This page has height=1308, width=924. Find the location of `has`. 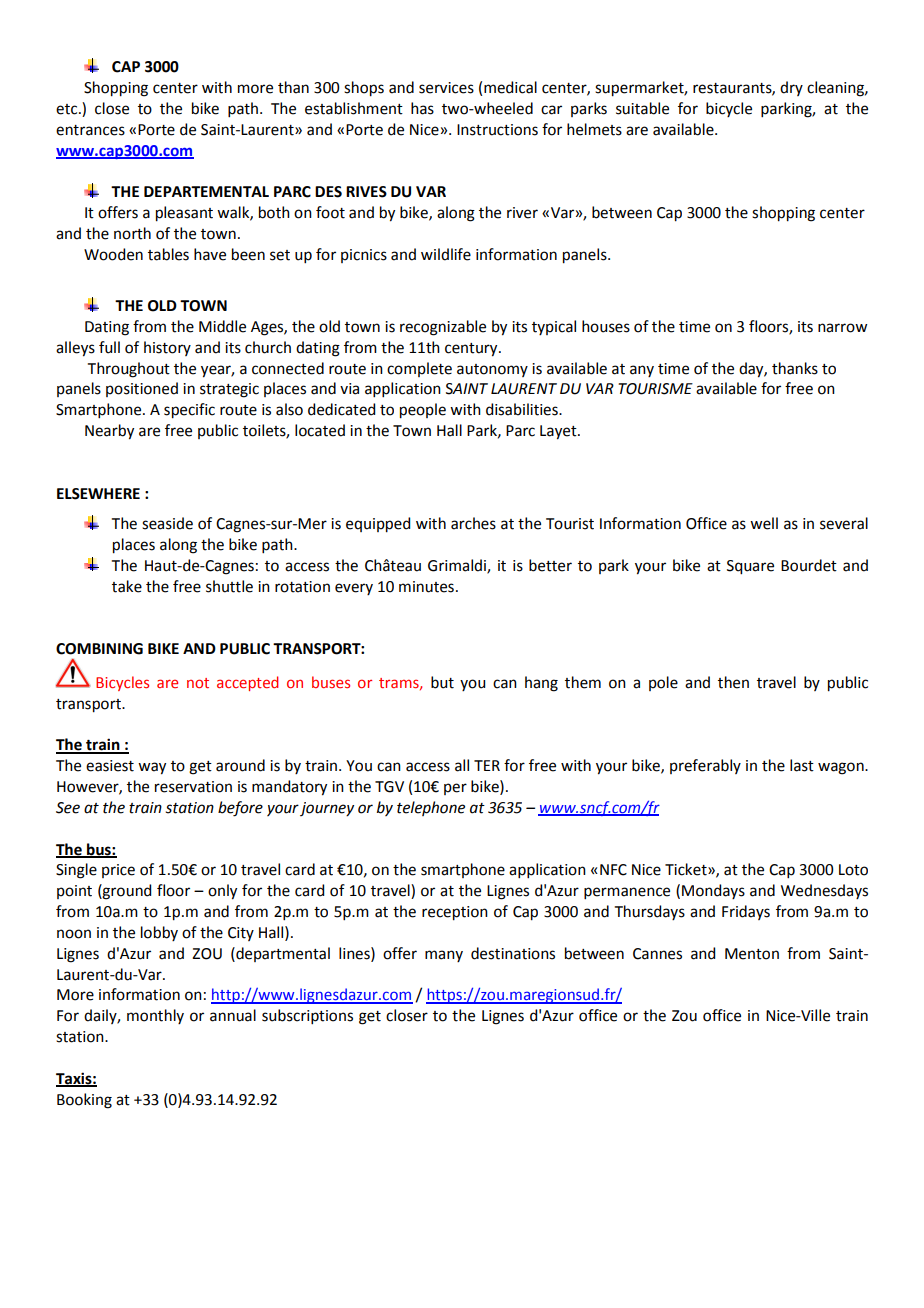

has is located at coordinates (422, 108).
